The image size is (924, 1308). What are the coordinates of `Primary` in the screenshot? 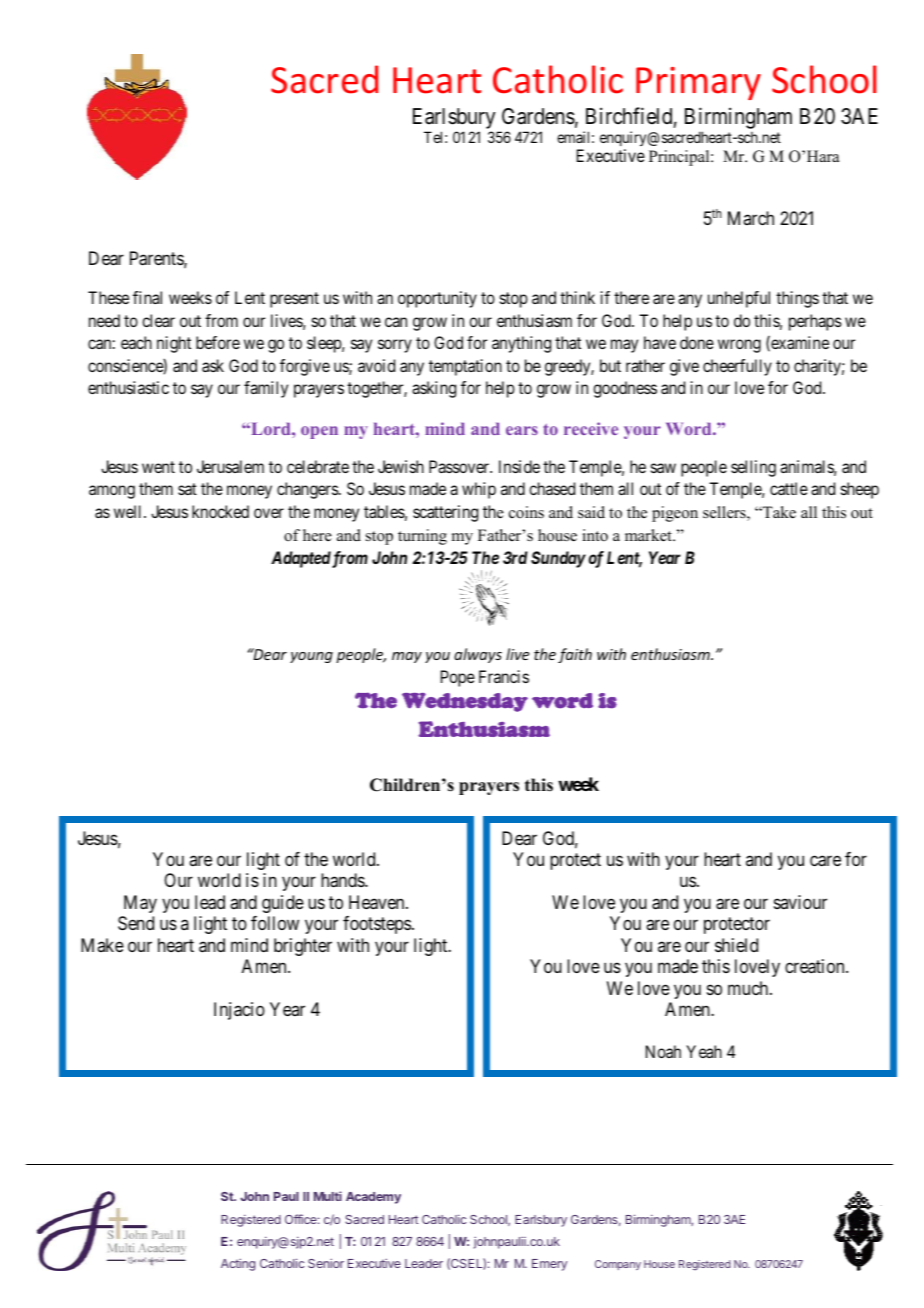 It's located at (698, 83).
